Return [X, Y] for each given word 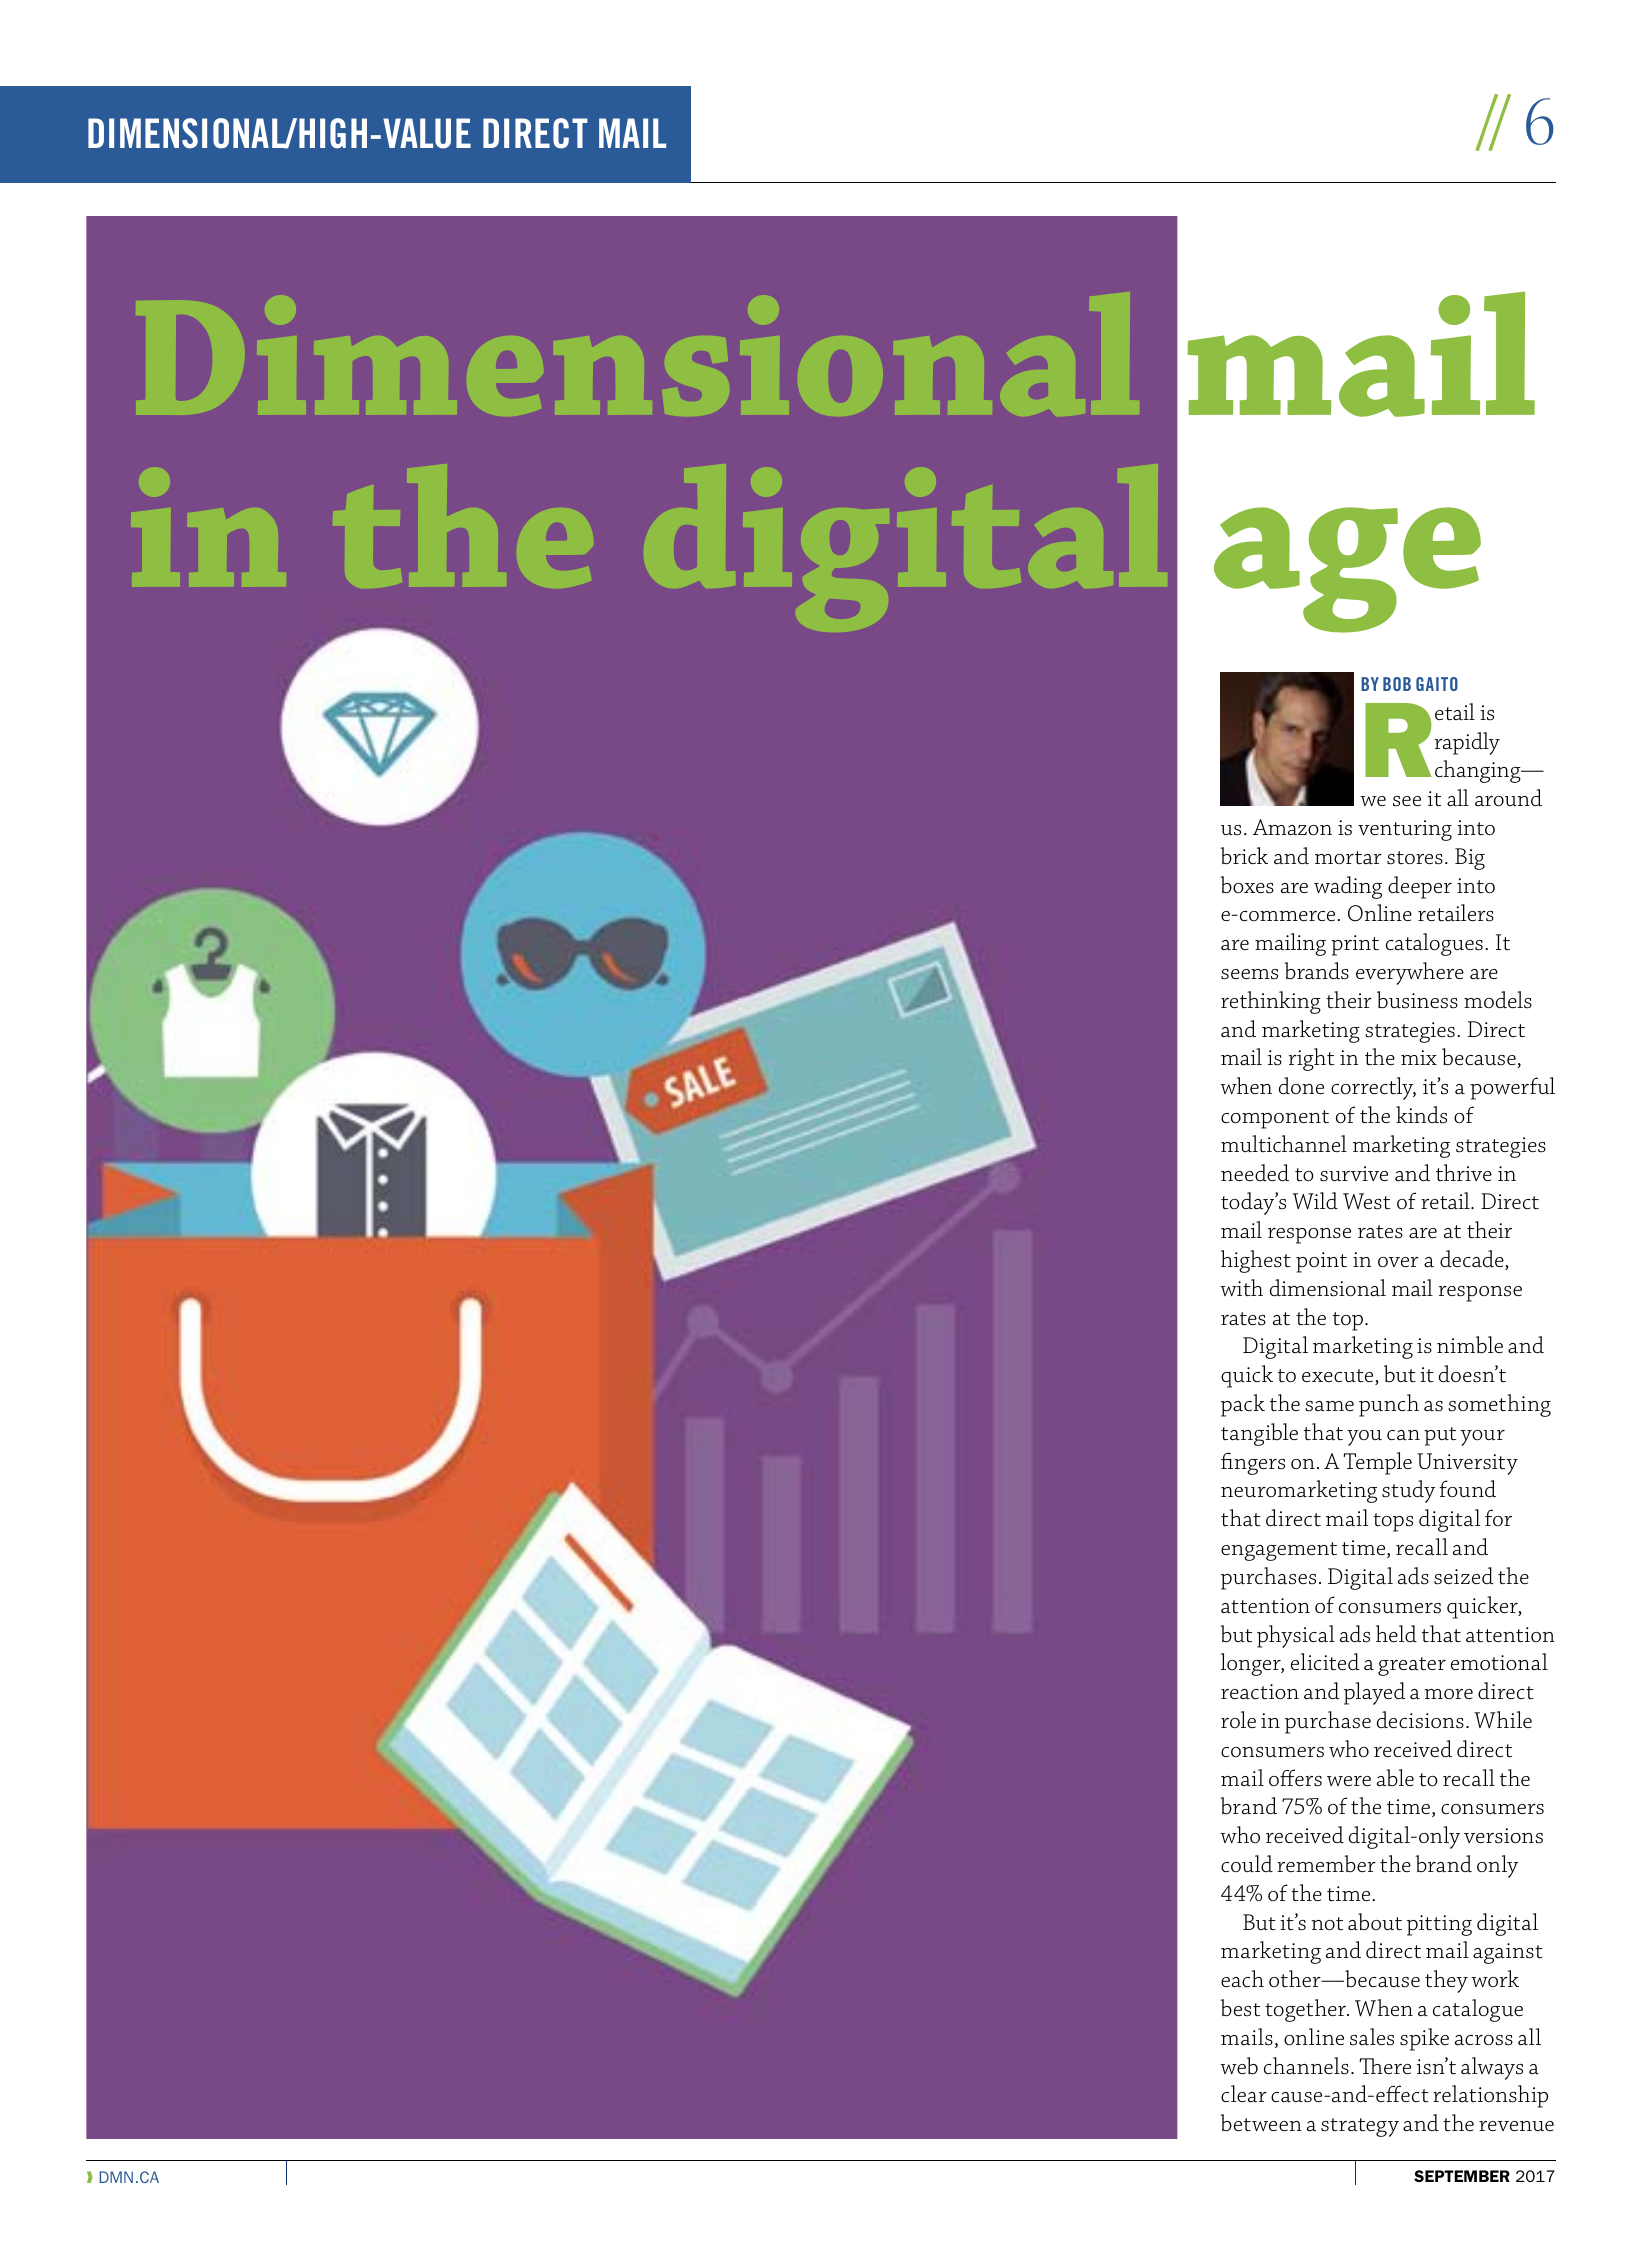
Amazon [1292, 827]
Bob [1397, 684]
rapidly [1467, 743]
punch [1389, 1405]
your [1482, 1438]
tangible [1259, 1434]
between [1261, 2123]
